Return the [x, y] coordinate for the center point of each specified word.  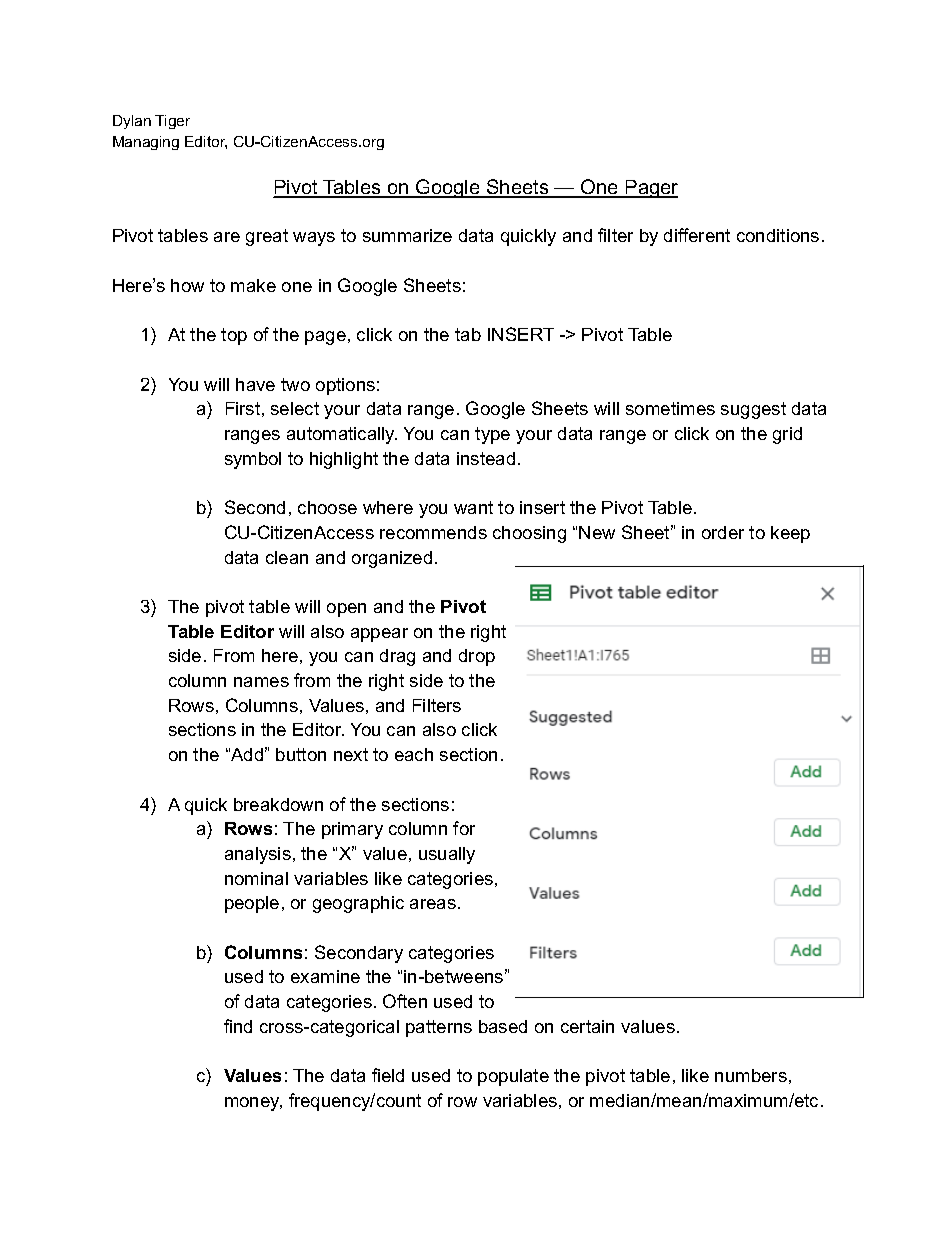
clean [287, 557]
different [697, 235]
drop [477, 657]
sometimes [670, 408]
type [492, 435]
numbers [751, 1075]
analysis [258, 855]
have [255, 384]
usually [447, 855]
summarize [407, 235]
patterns [439, 1028]
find [238, 1026]
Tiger [172, 122]
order [723, 532]
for [464, 828]
